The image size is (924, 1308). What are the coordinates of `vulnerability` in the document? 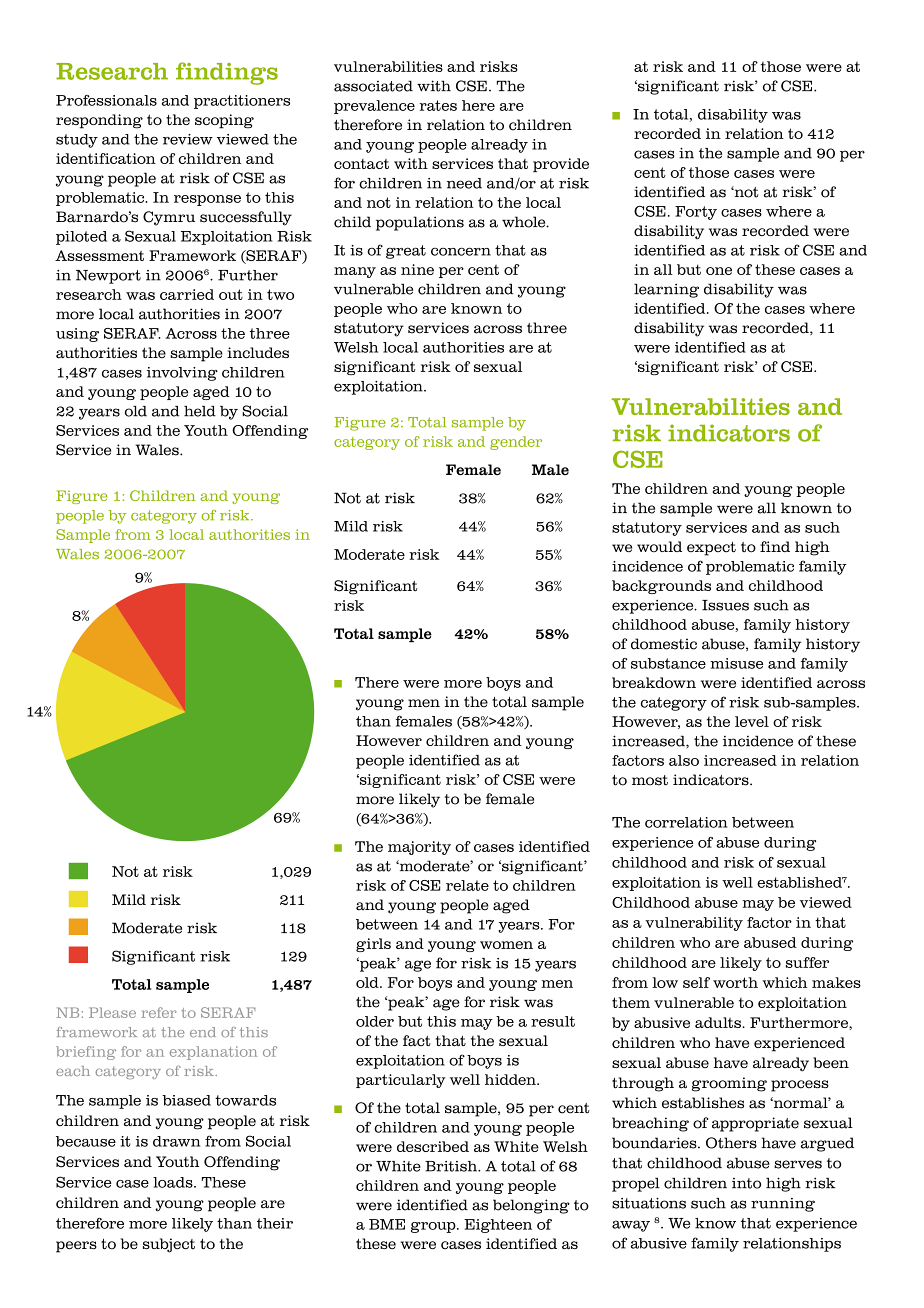 It's located at (694, 924).
